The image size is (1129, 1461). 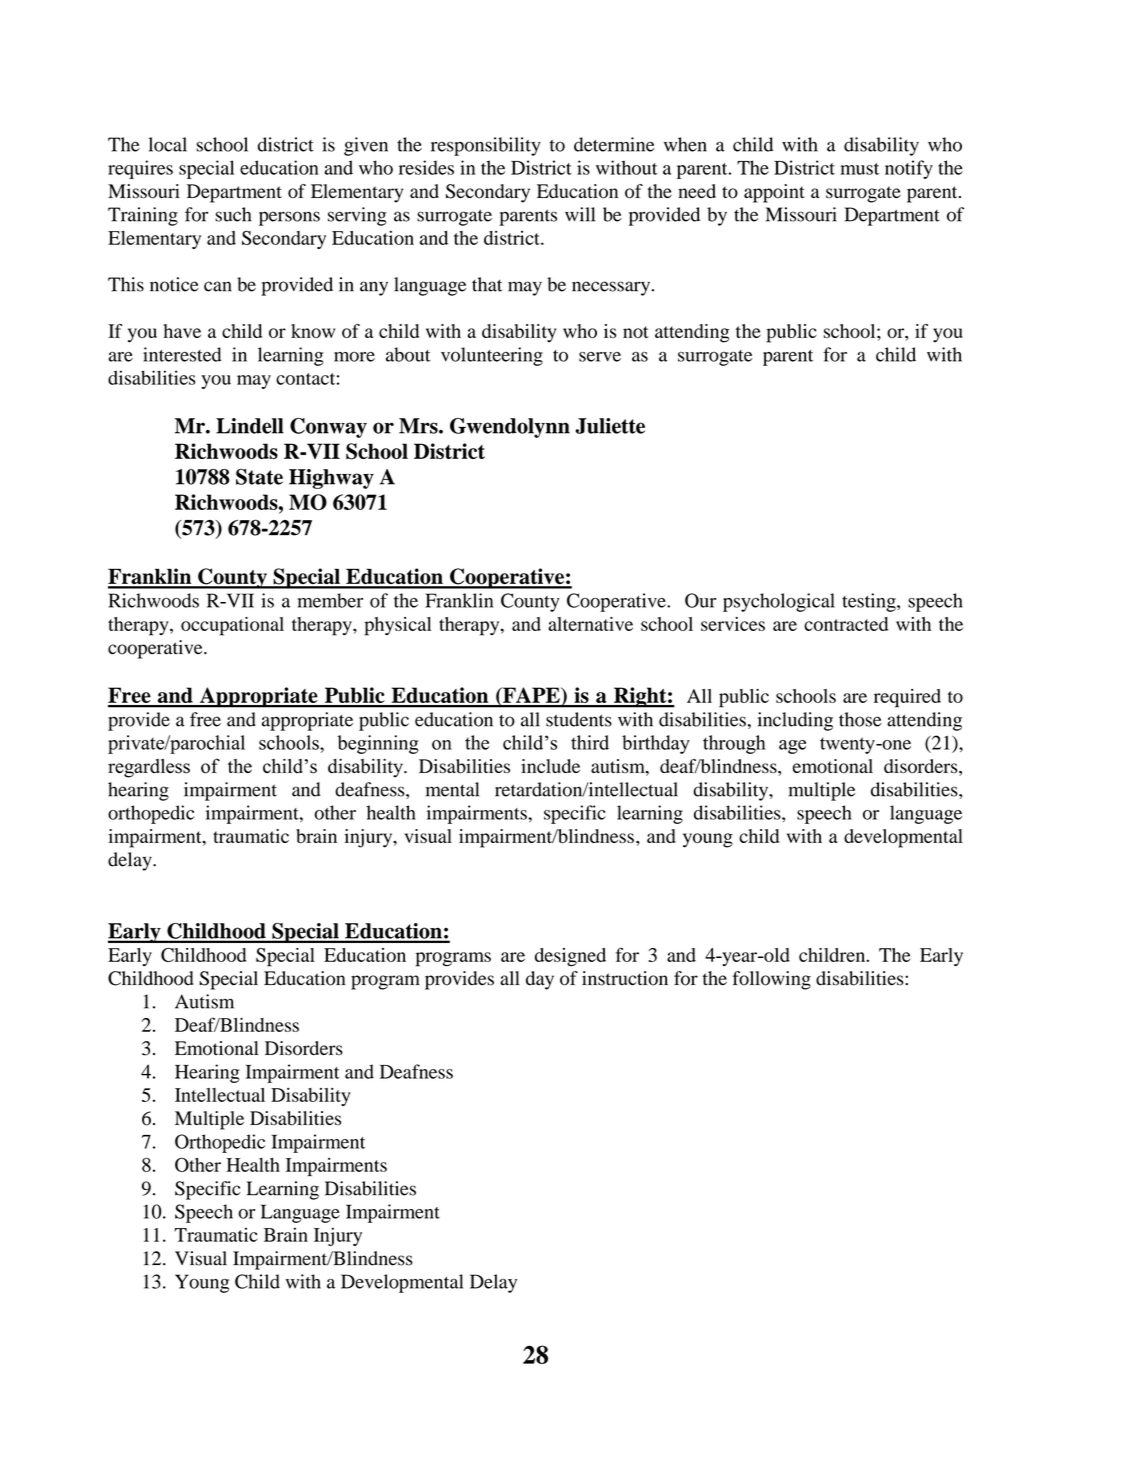 I want to click on volunteering, so click(x=492, y=356).
